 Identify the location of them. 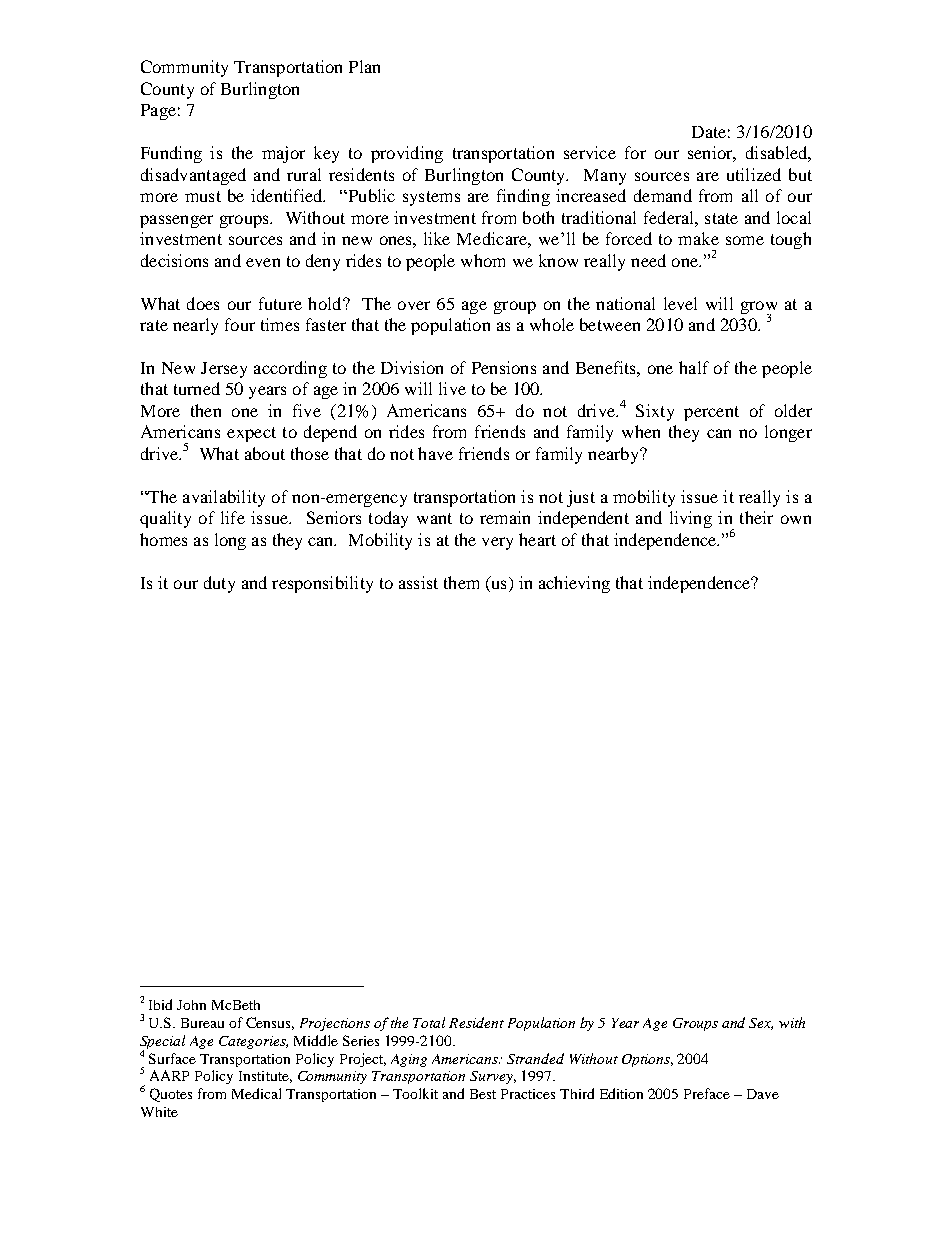
(461, 582).
